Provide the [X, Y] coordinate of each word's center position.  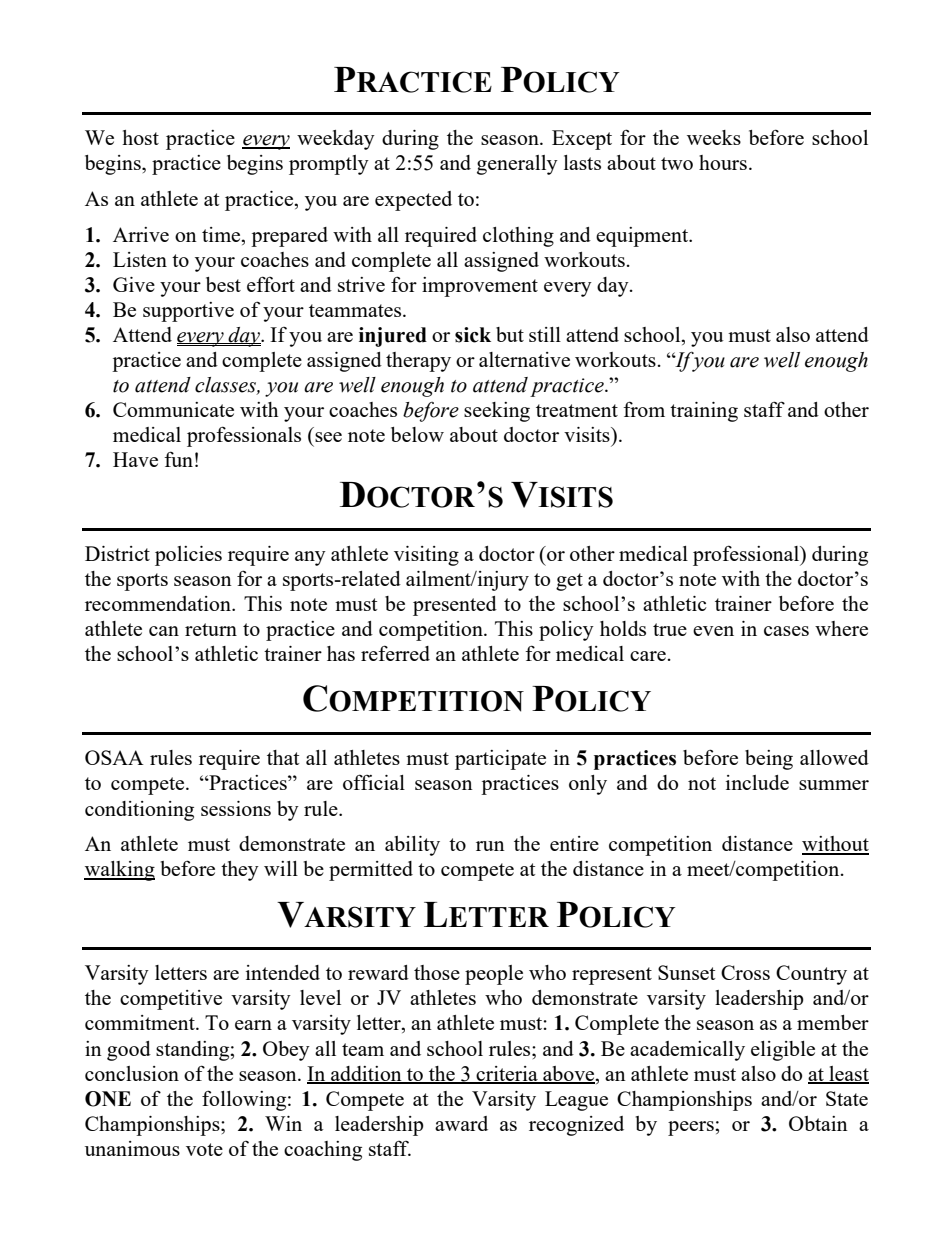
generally [517, 165]
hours [723, 162]
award [461, 1123]
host [140, 137]
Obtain [818, 1123]
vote [204, 1149]
